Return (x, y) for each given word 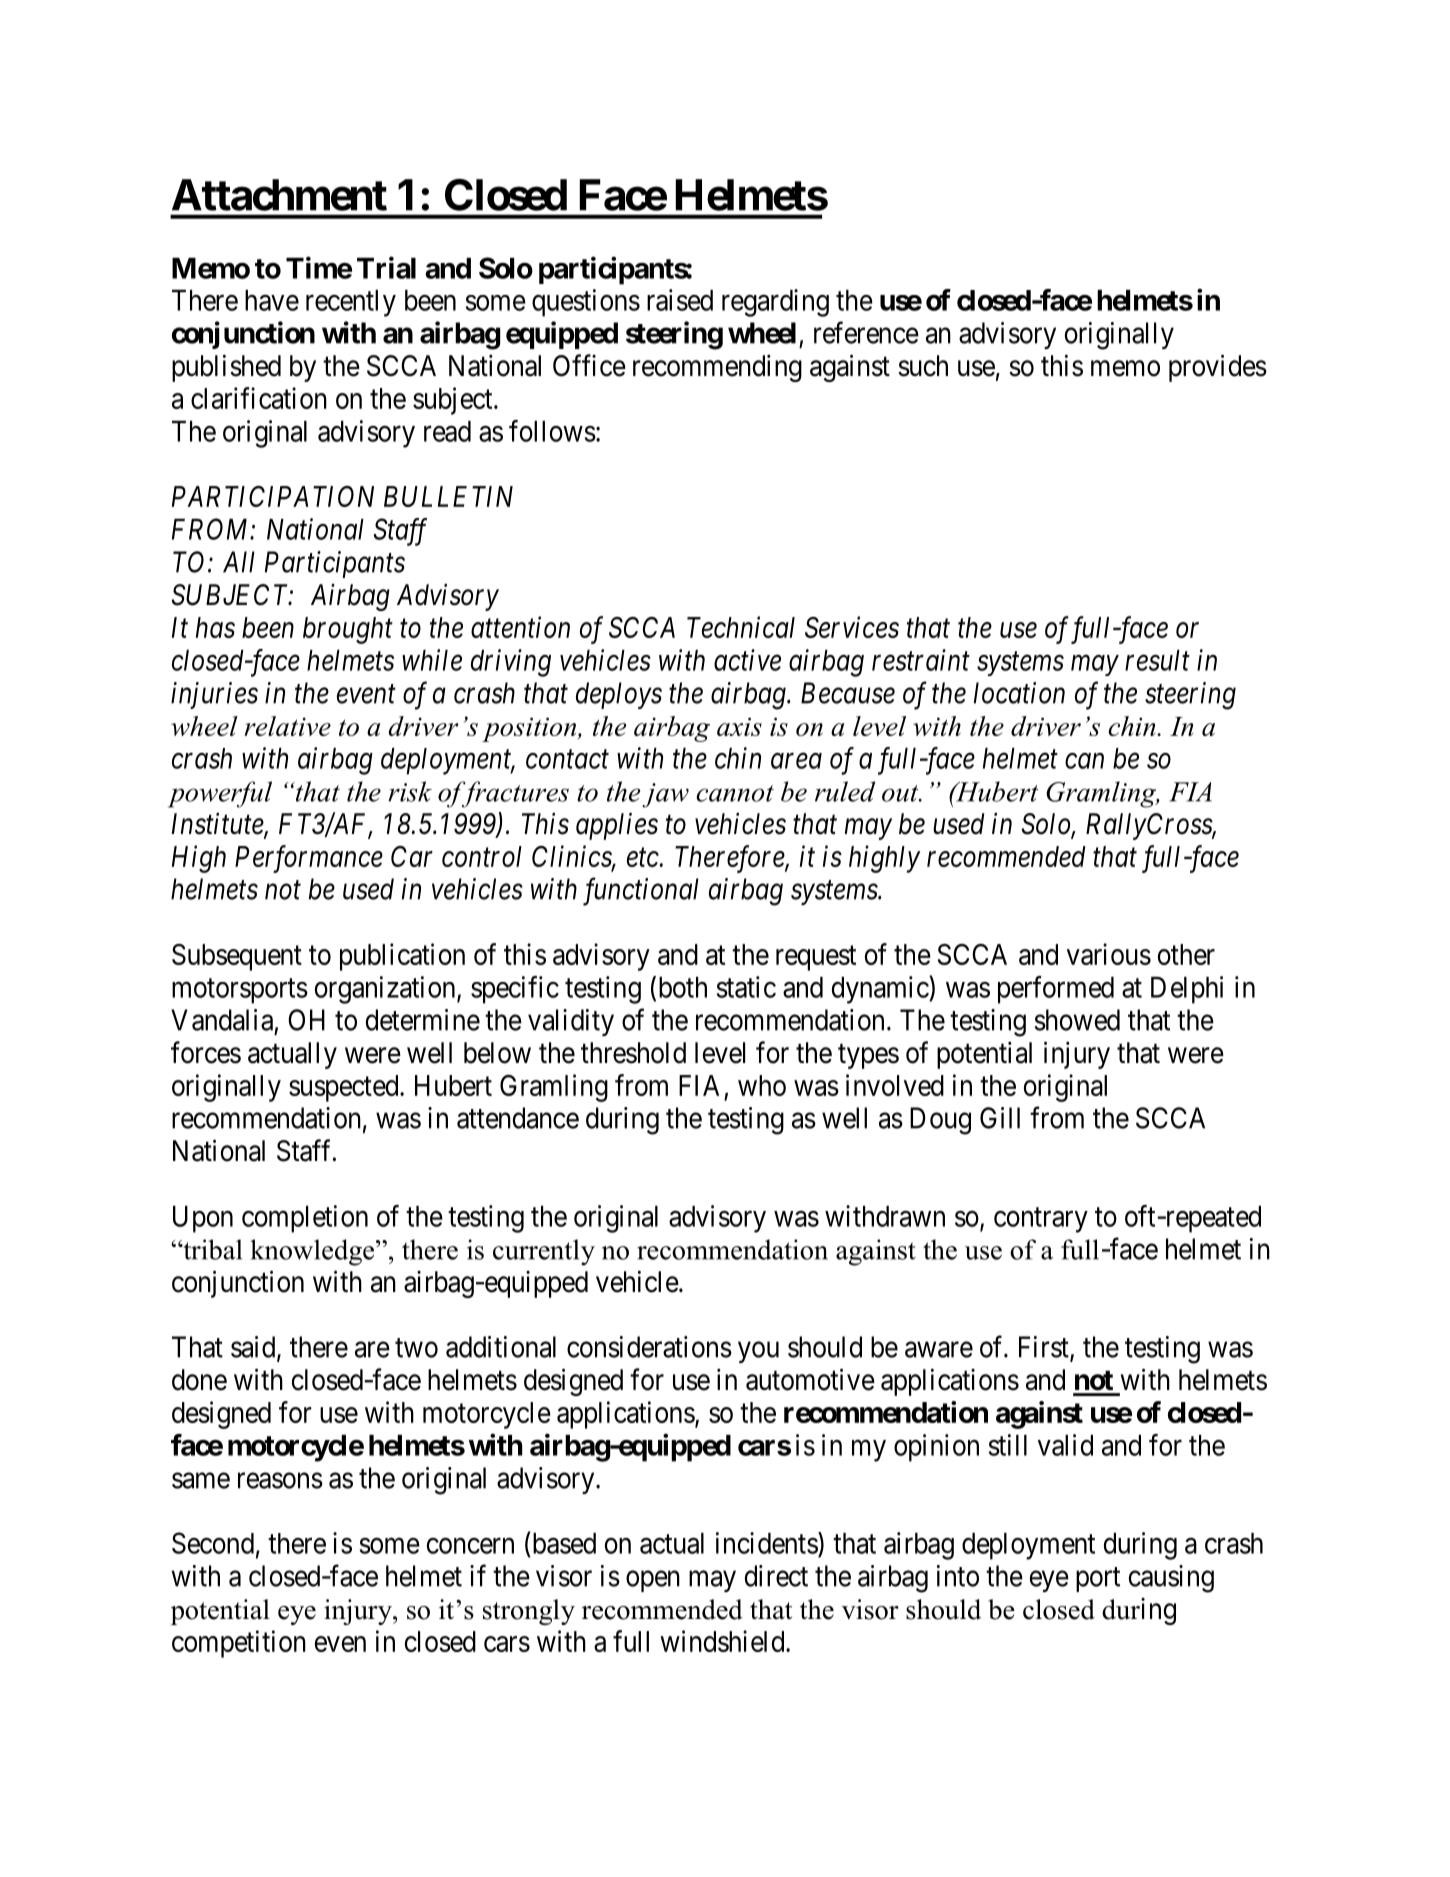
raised (680, 300)
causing (1171, 1579)
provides (1218, 368)
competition (239, 1644)
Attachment (279, 195)
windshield (723, 1641)
